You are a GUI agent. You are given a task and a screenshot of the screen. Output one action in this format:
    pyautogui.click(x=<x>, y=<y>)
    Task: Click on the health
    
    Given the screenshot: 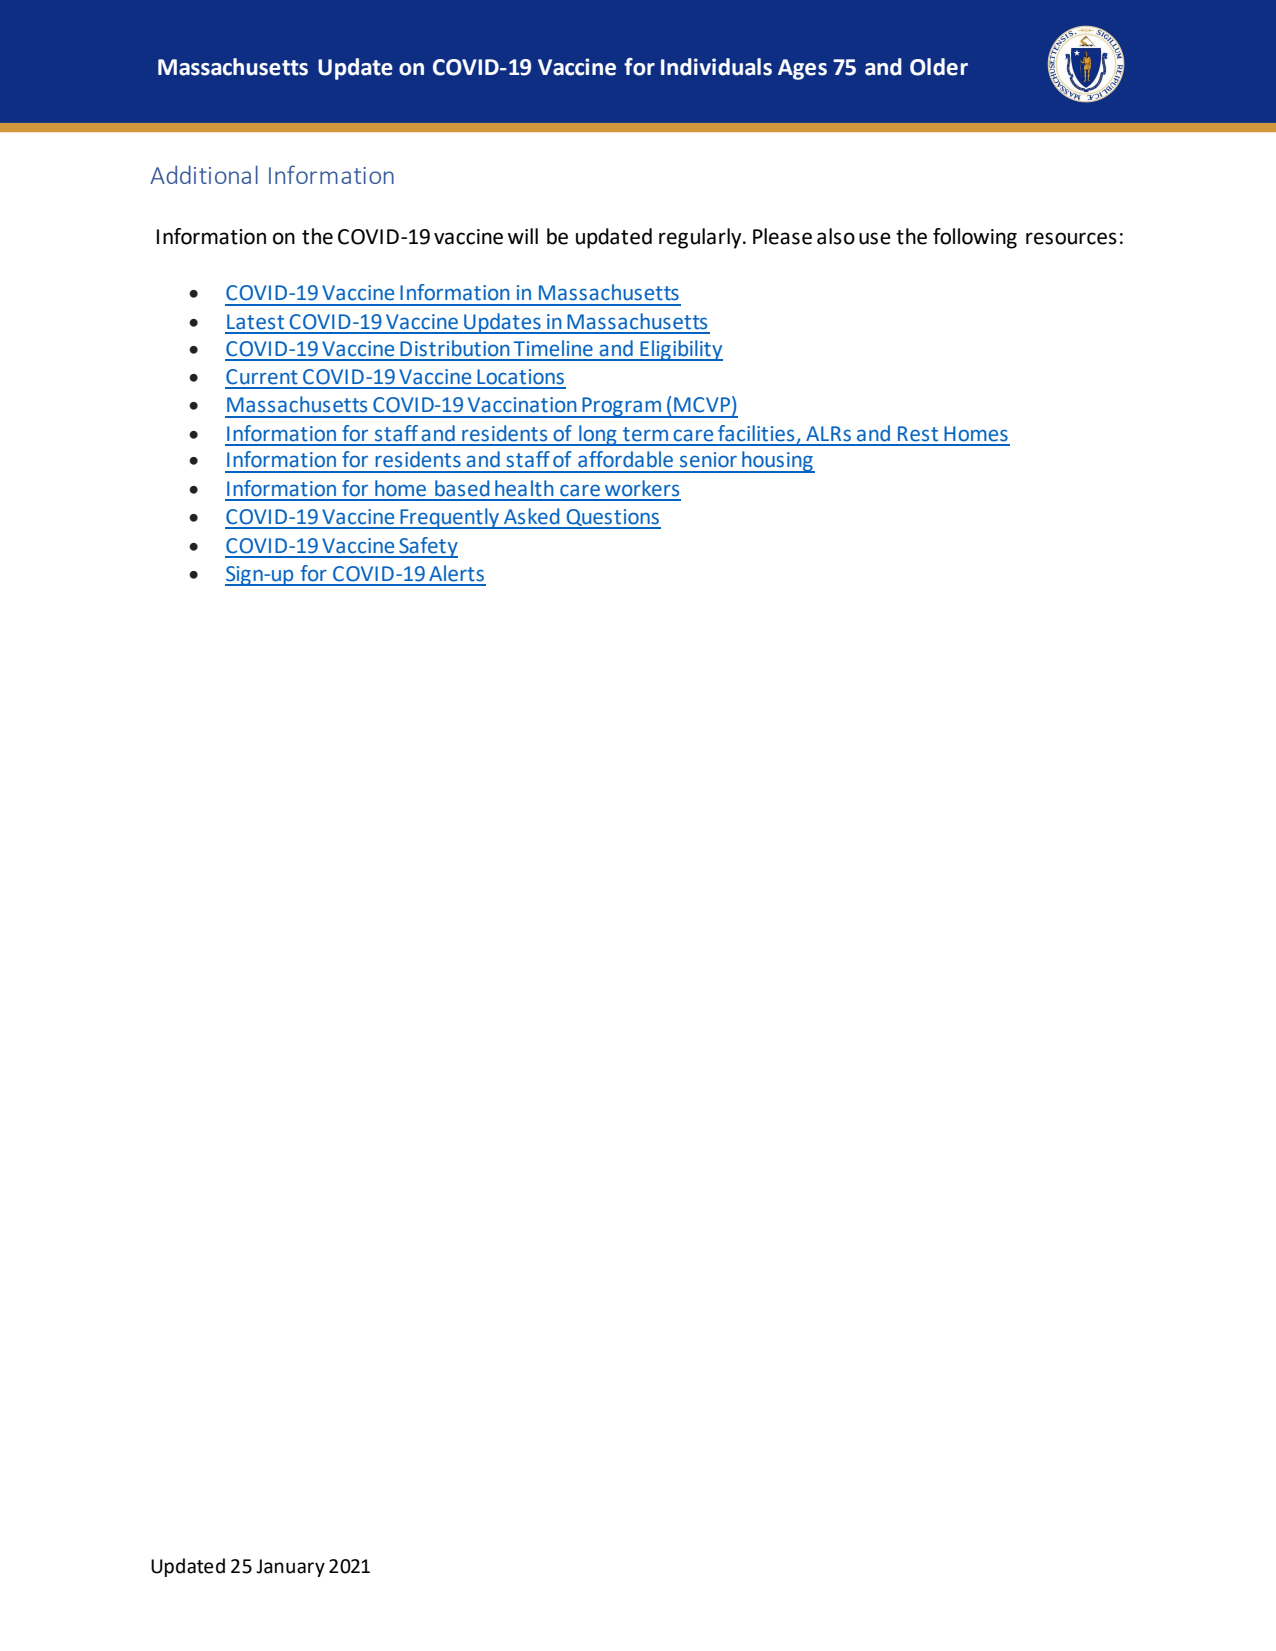 What is the action you would take?
    pyautogui.click(x=524, y=488)
